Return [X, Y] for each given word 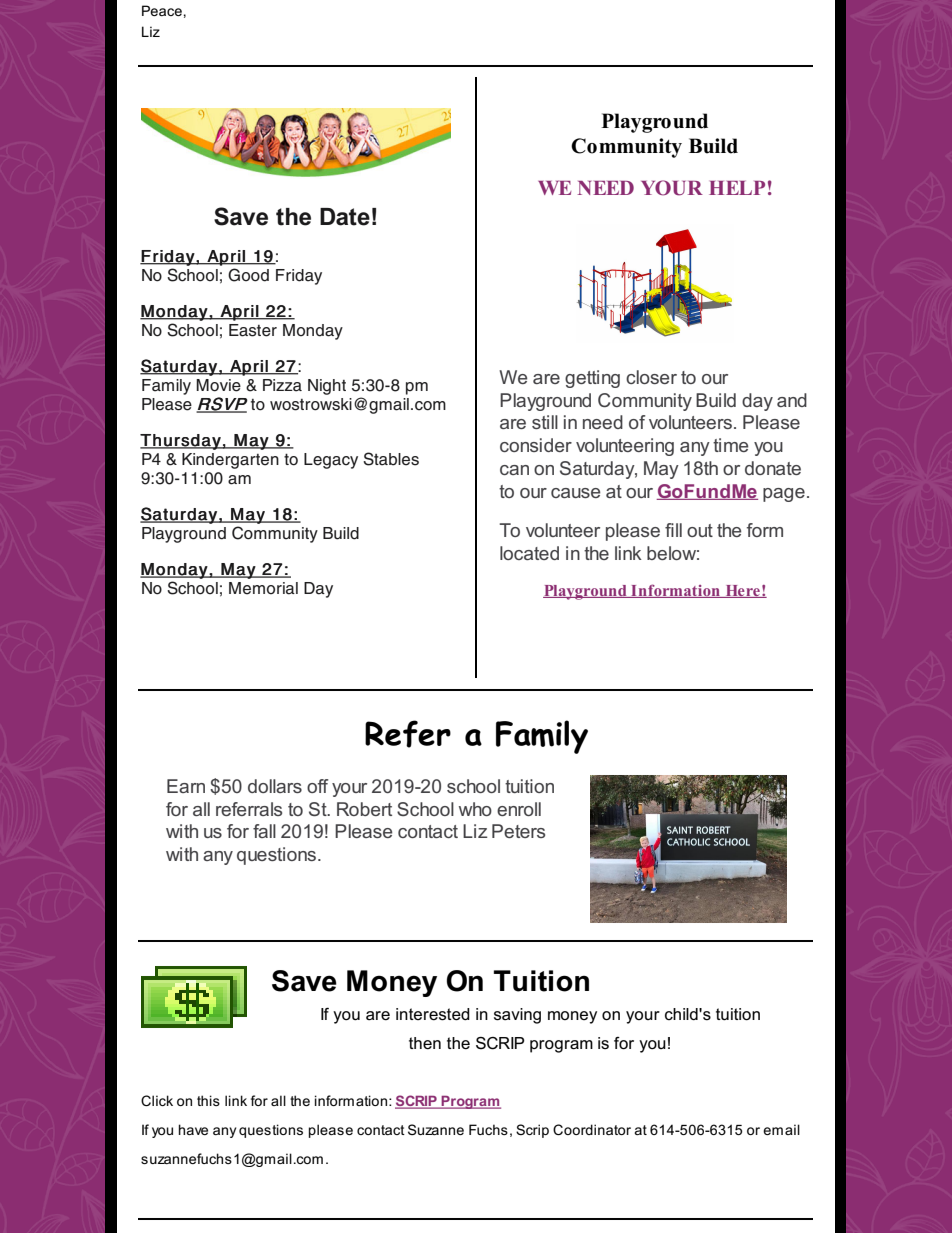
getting [592, 379]
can [514, 470]
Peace [162, 10]
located [529, 553]
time [730, 445]
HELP [737, 188]
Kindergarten [230, 461]
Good [248, 275]
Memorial [263, 588]
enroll [519, 809]
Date [345, 217]
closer [651, 377]
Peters [518, 831]
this [208, 1100]
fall [264, 831]
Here [742, 591]
